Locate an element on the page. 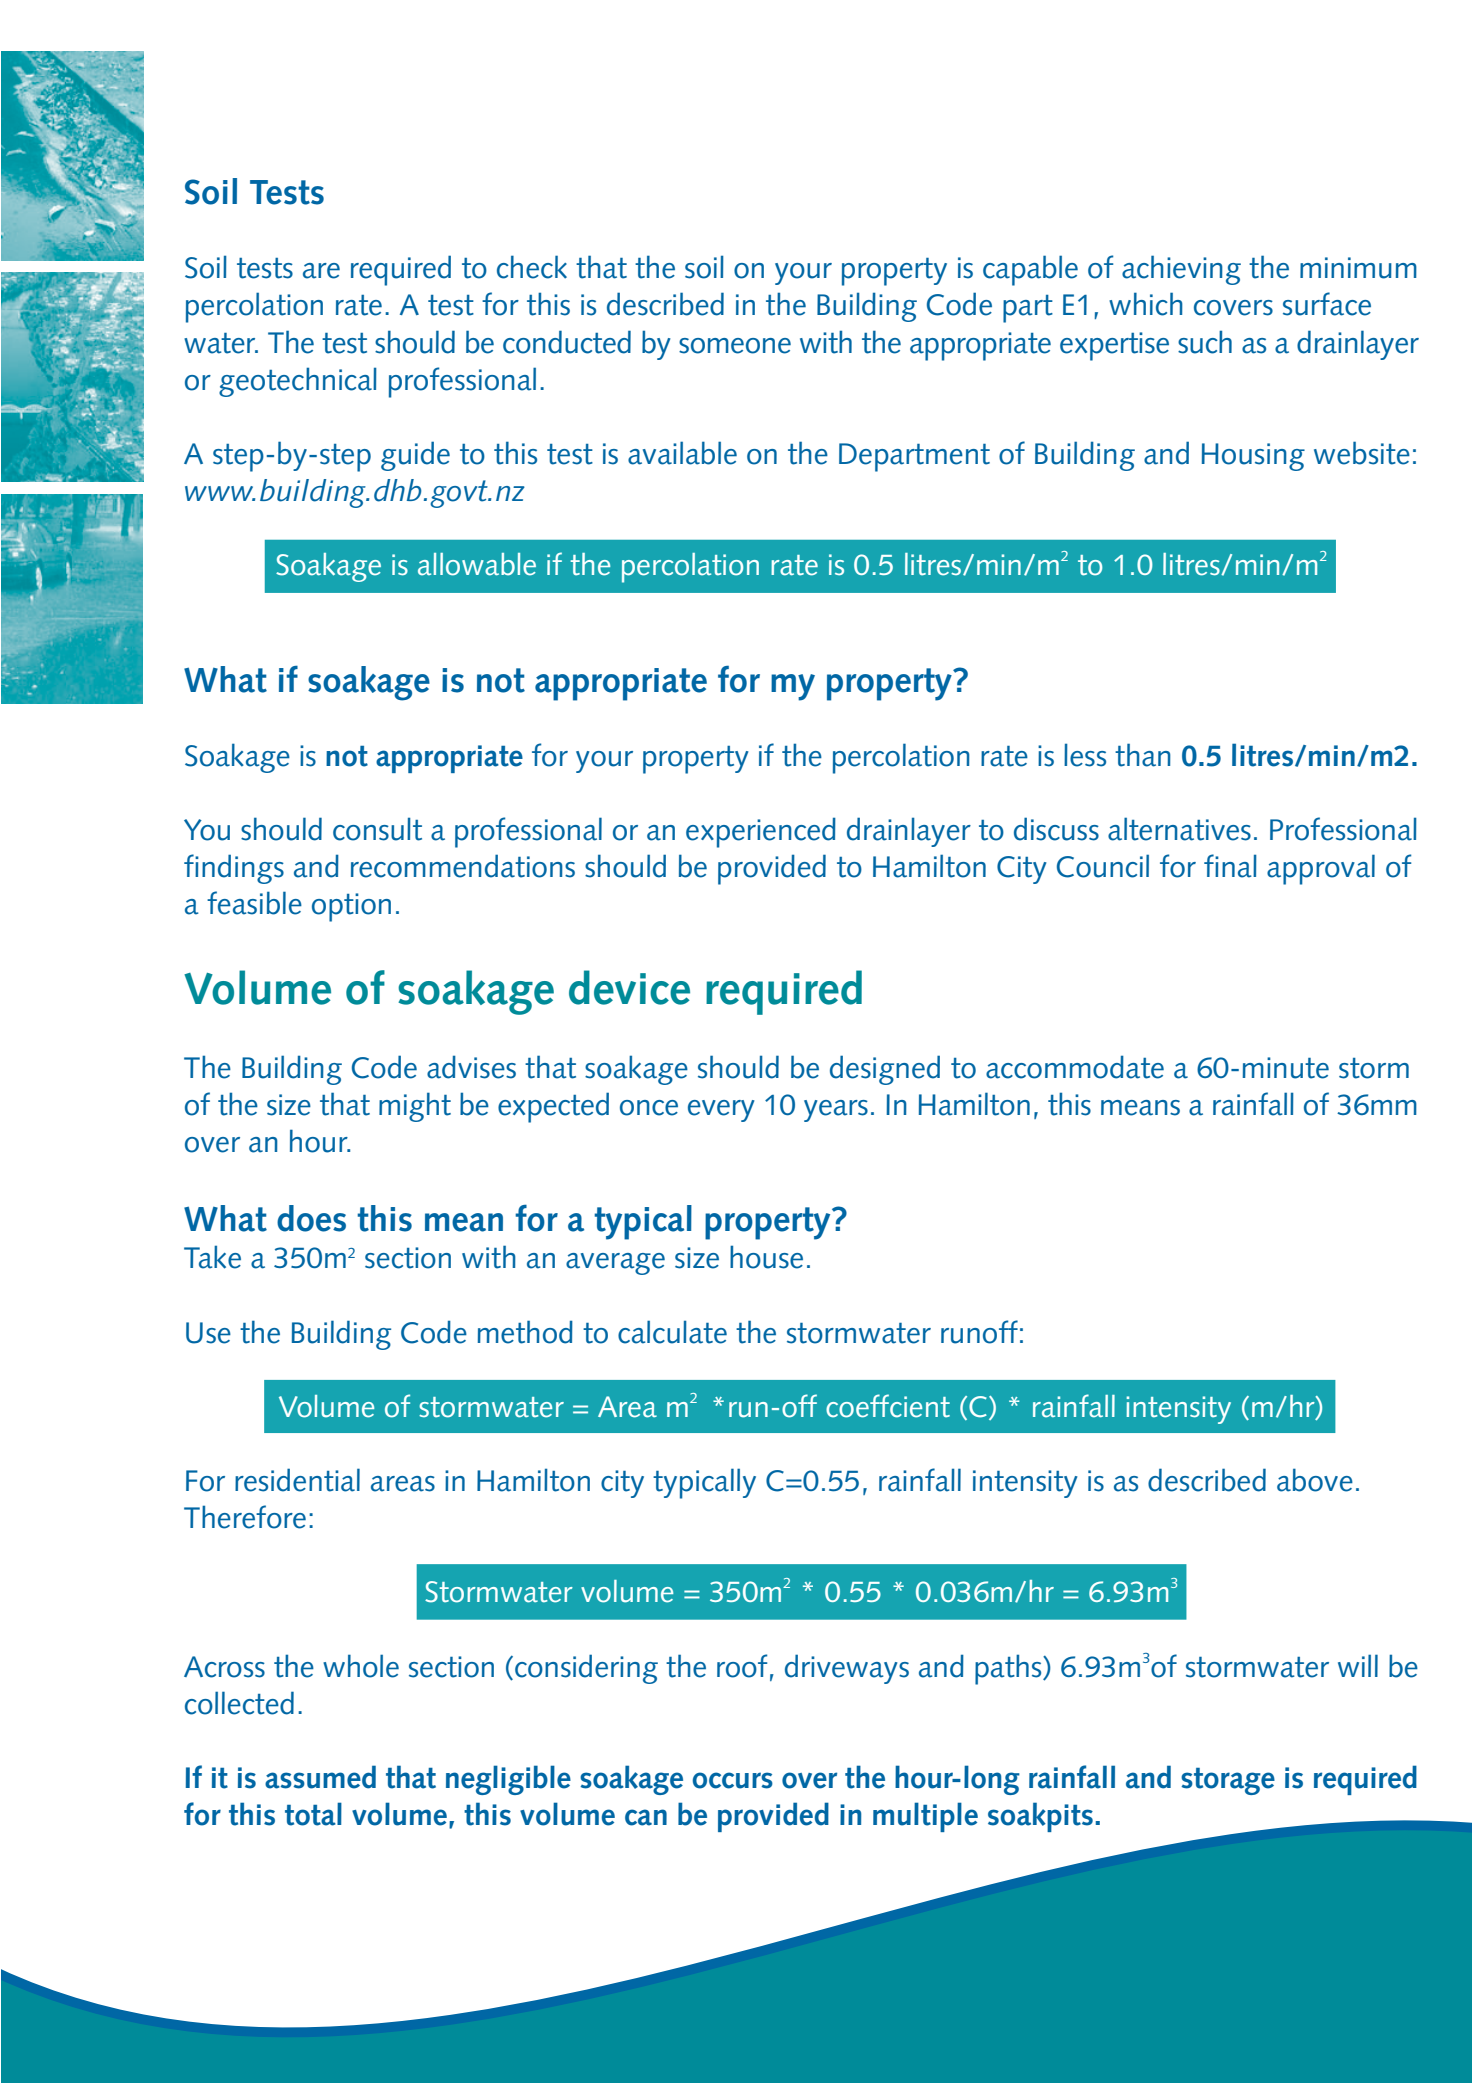 The width and height of the image is (1472, 2084). geotechnical is located at coordinates (298, 382).
